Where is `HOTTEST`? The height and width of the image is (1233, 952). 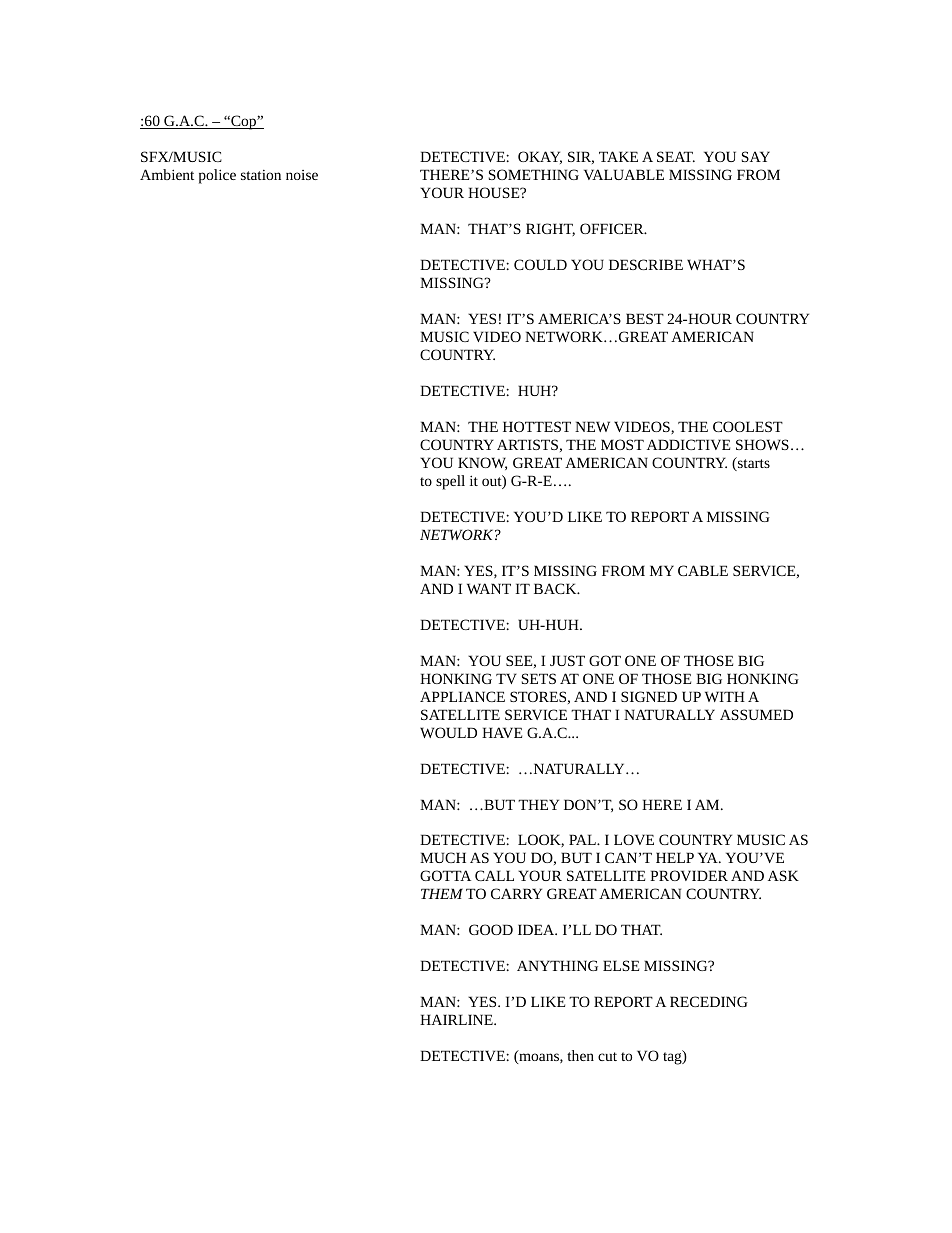
HOTTEST is located at coordinates (537, 426).
